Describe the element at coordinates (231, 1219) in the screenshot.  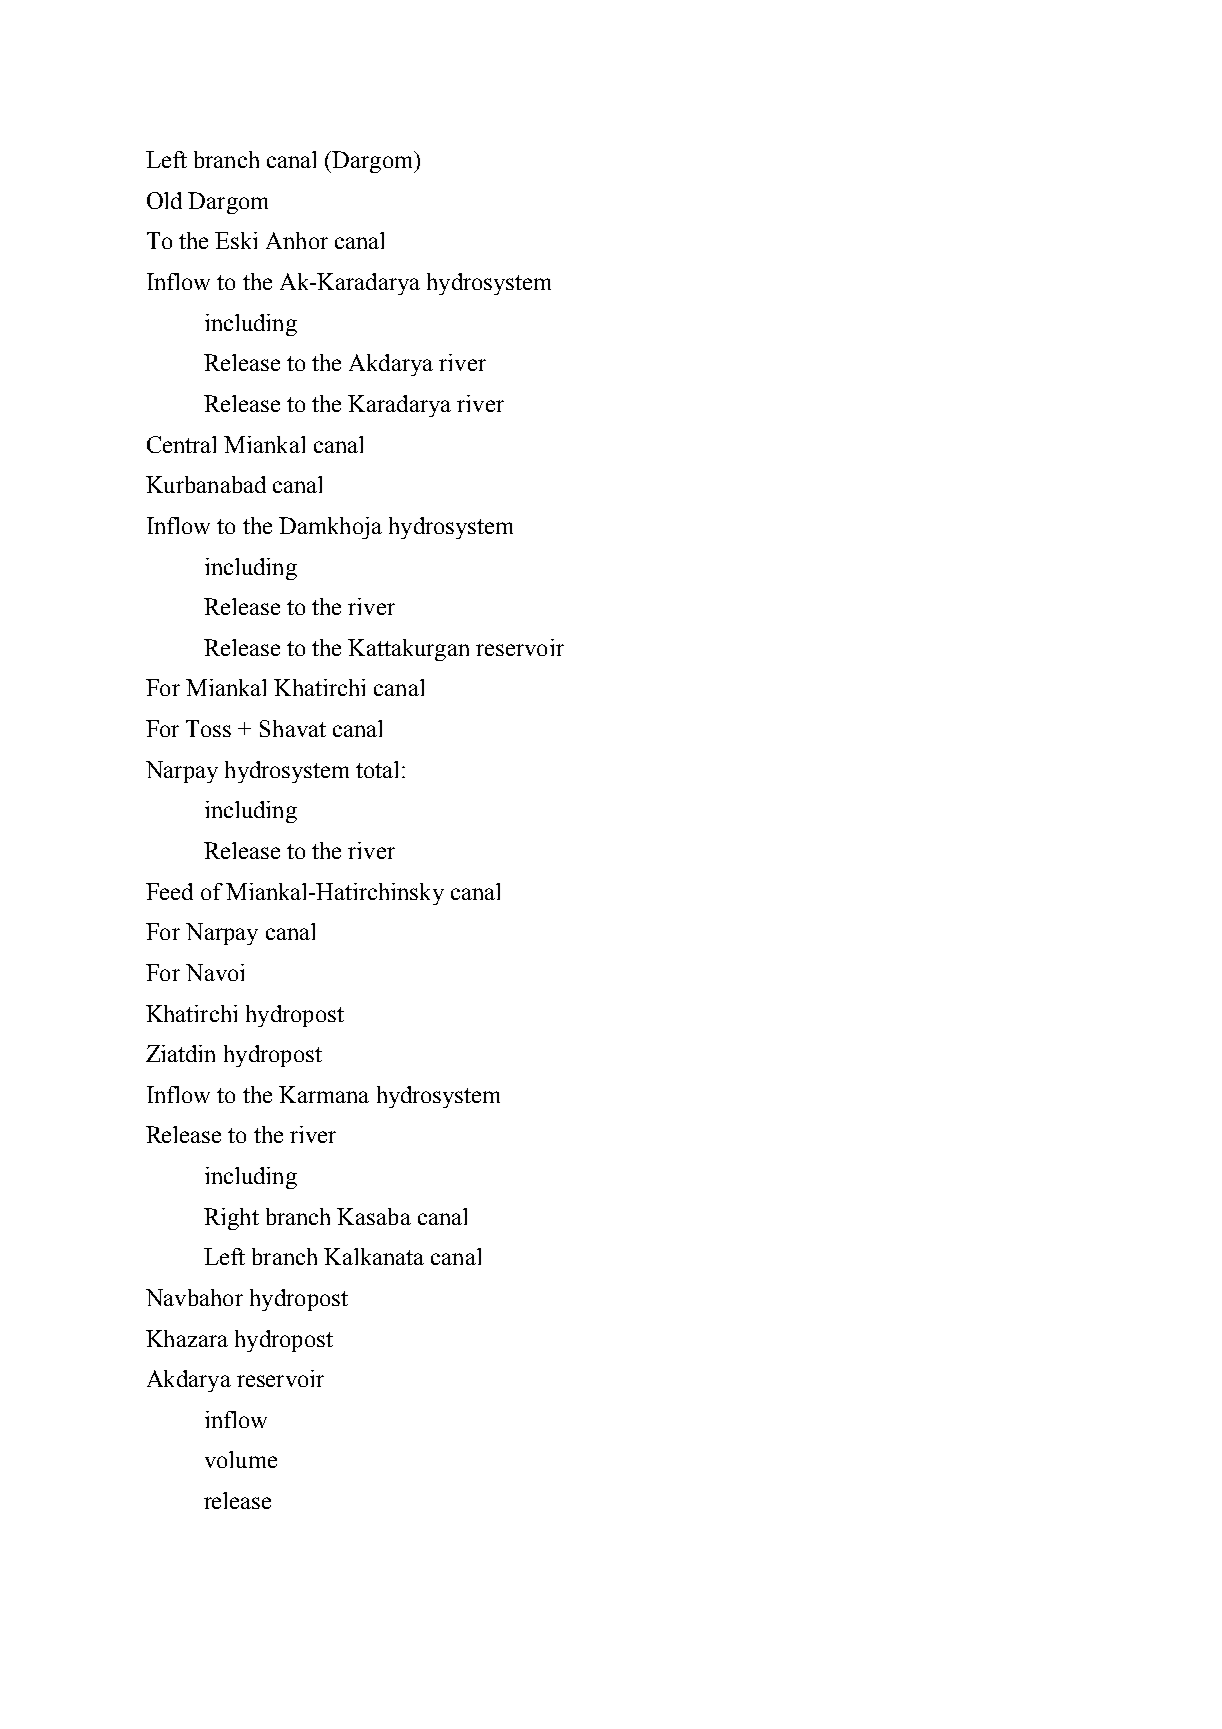
I see `Right` at that location.
